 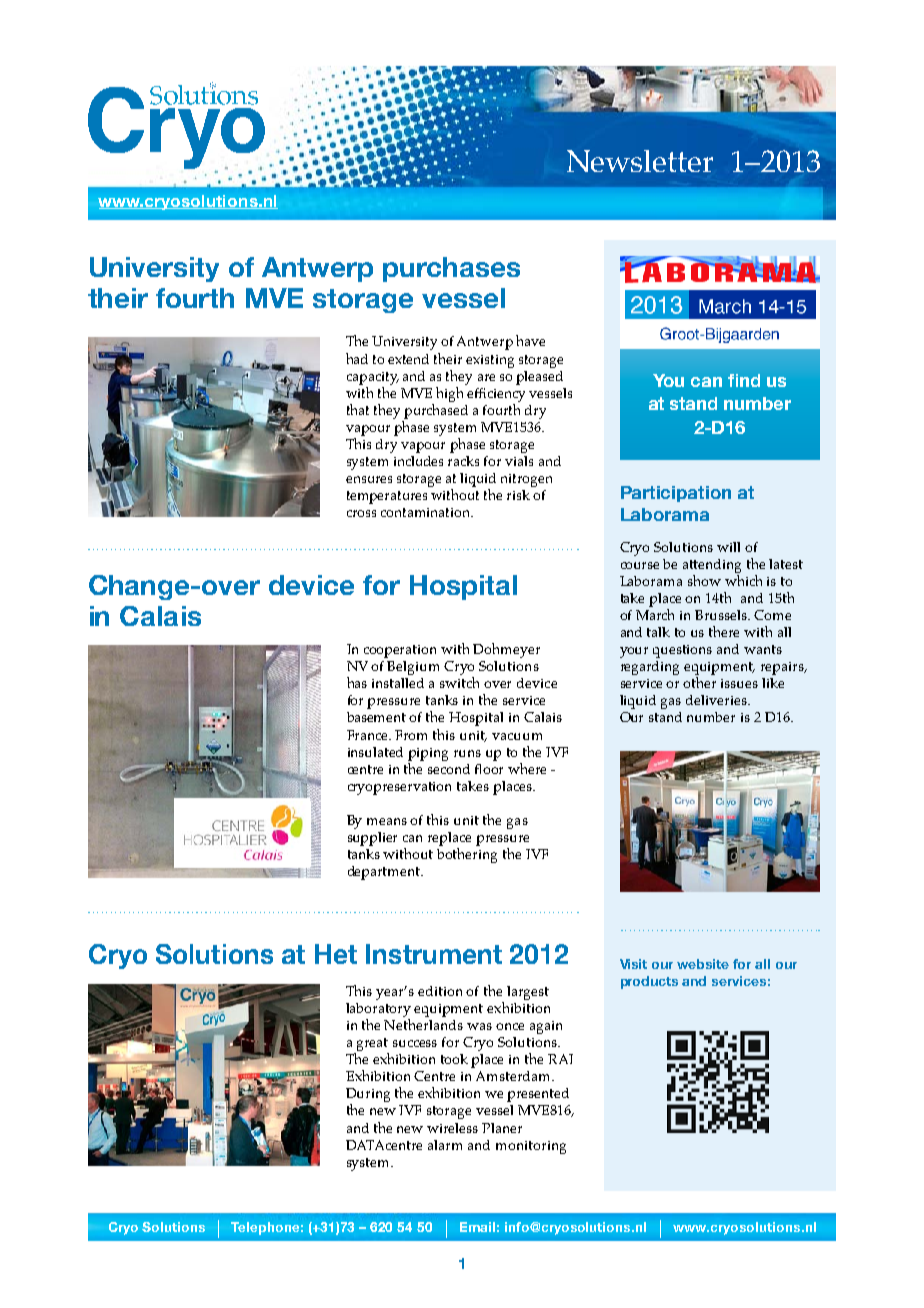 What do you see at coordinates (640, 161) in the screenshot?
I see `Newsletter` at bounding box center [640, 161].
